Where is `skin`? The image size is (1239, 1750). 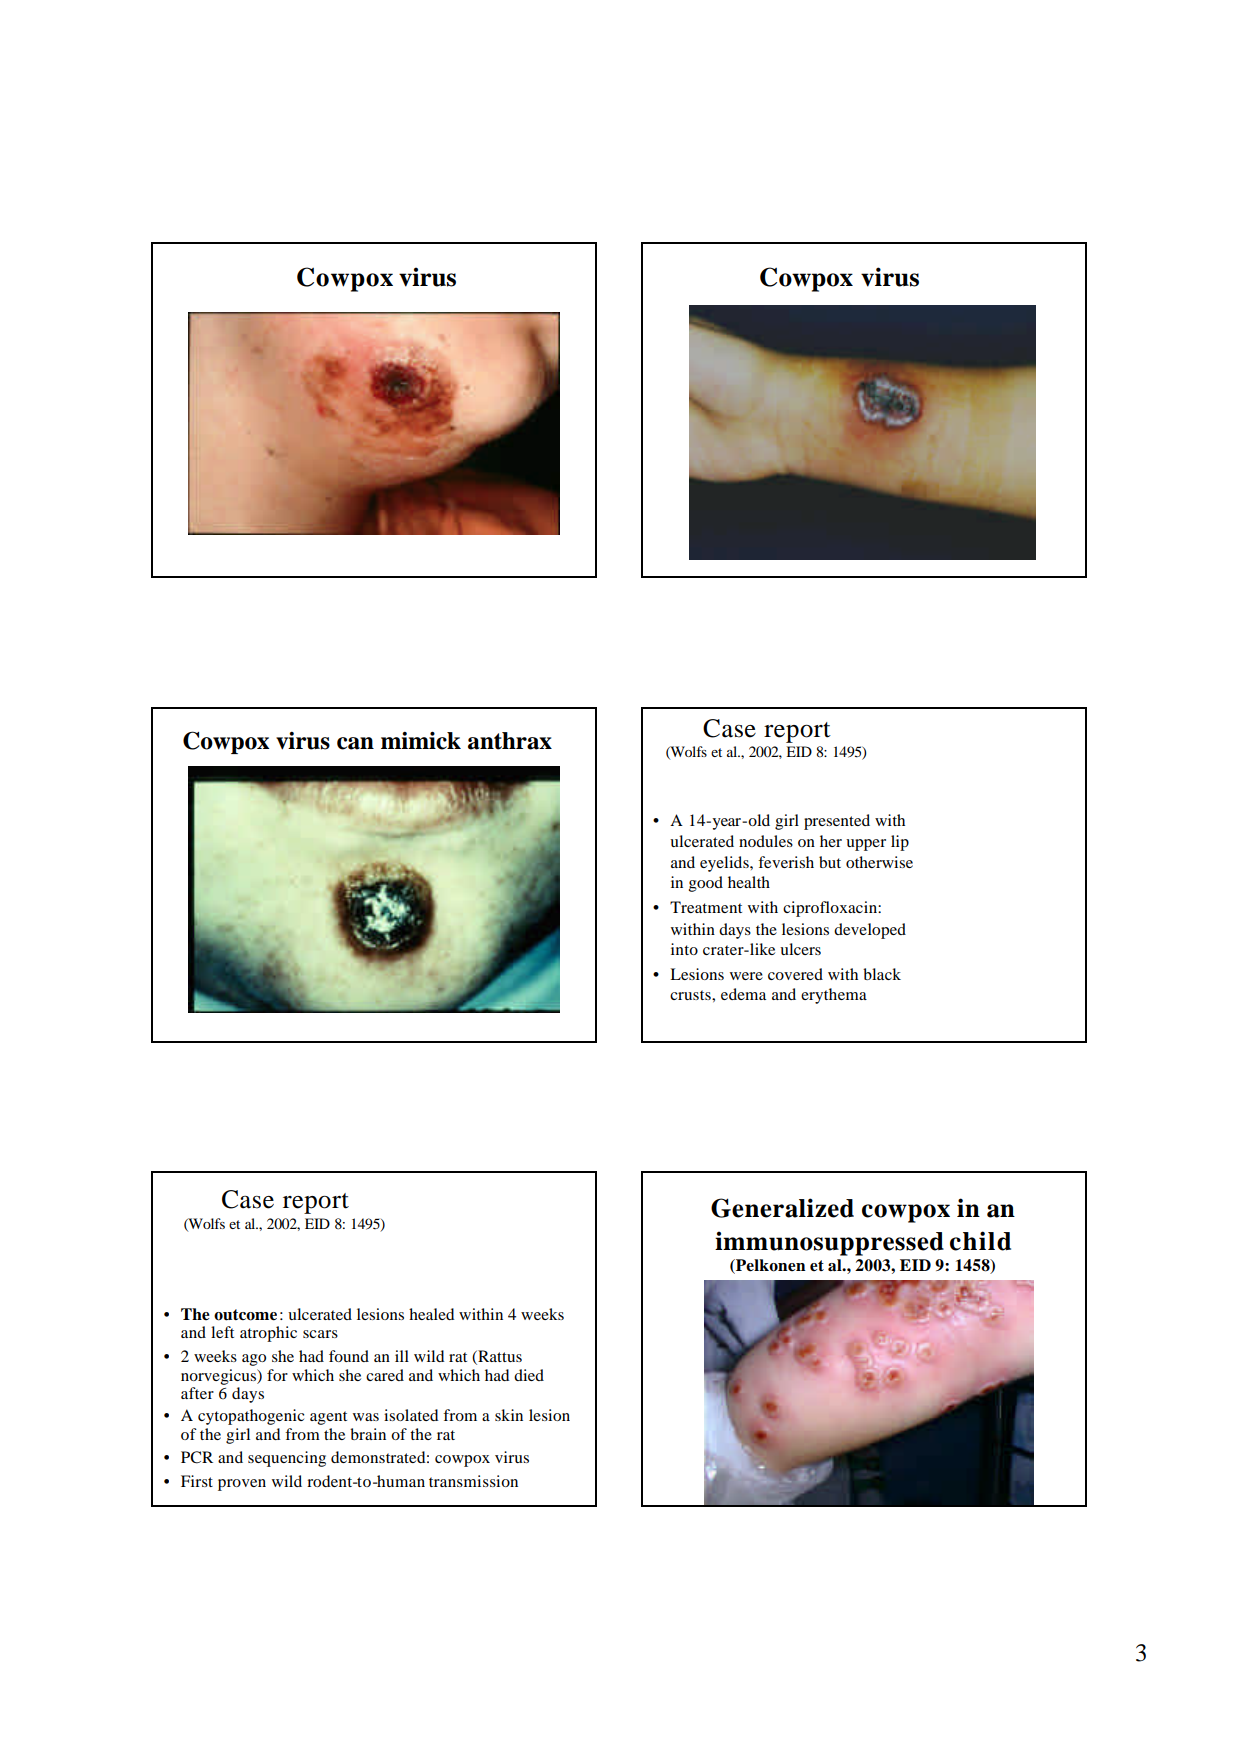 skin is located at coordinates (509, 1415).
